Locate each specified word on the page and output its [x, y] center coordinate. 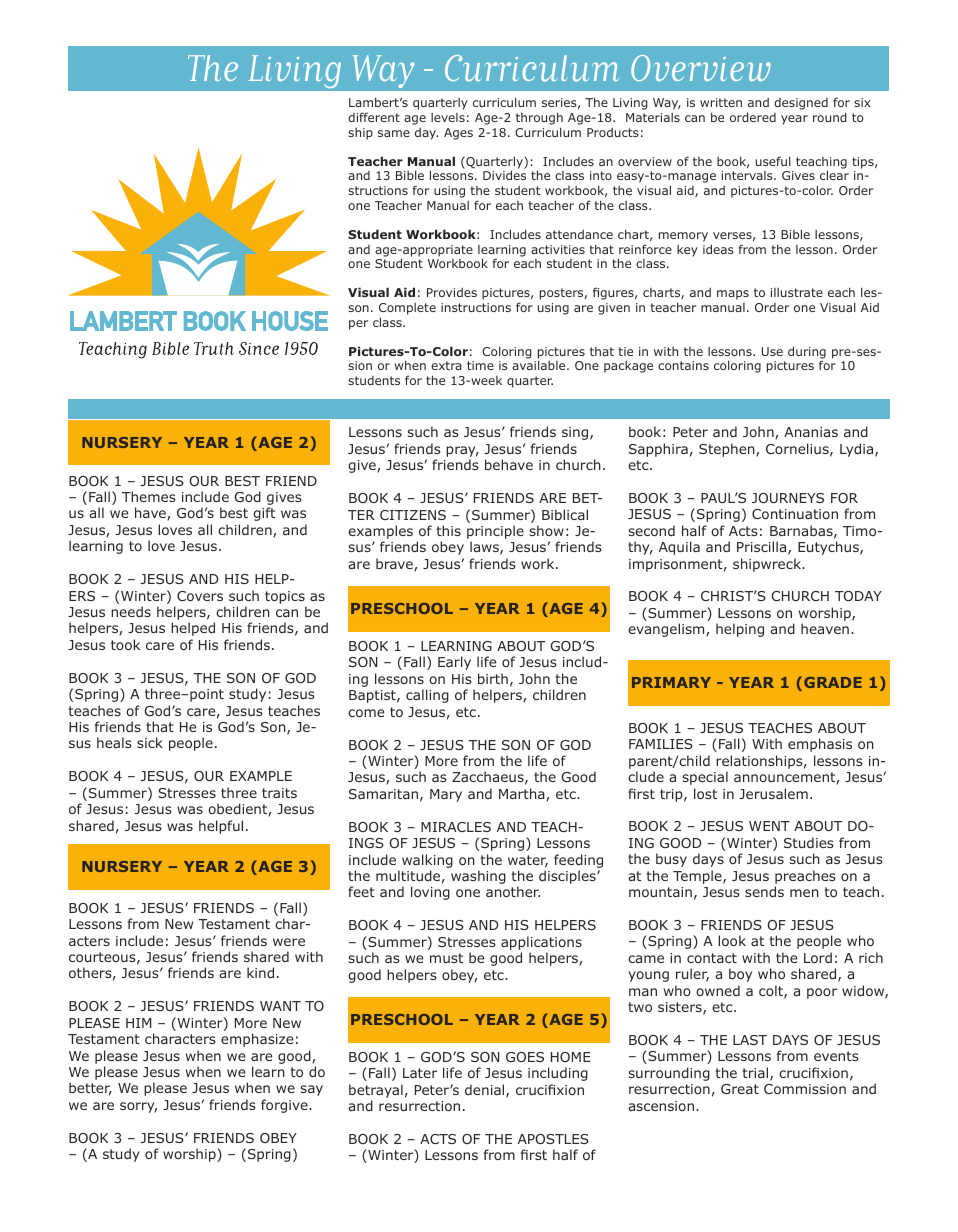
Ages [458, 134]
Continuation [795, 514]
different [374, 117]
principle [495, 533]
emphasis [820, 745]
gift [264, 514]
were [289, 942]
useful [773, 161]
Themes [149, 496]
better [90, 1089]
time [480, 365]
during [807, 353]
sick [150, 742]
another [513, 891]
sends [764, 891]
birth [493, 678]
